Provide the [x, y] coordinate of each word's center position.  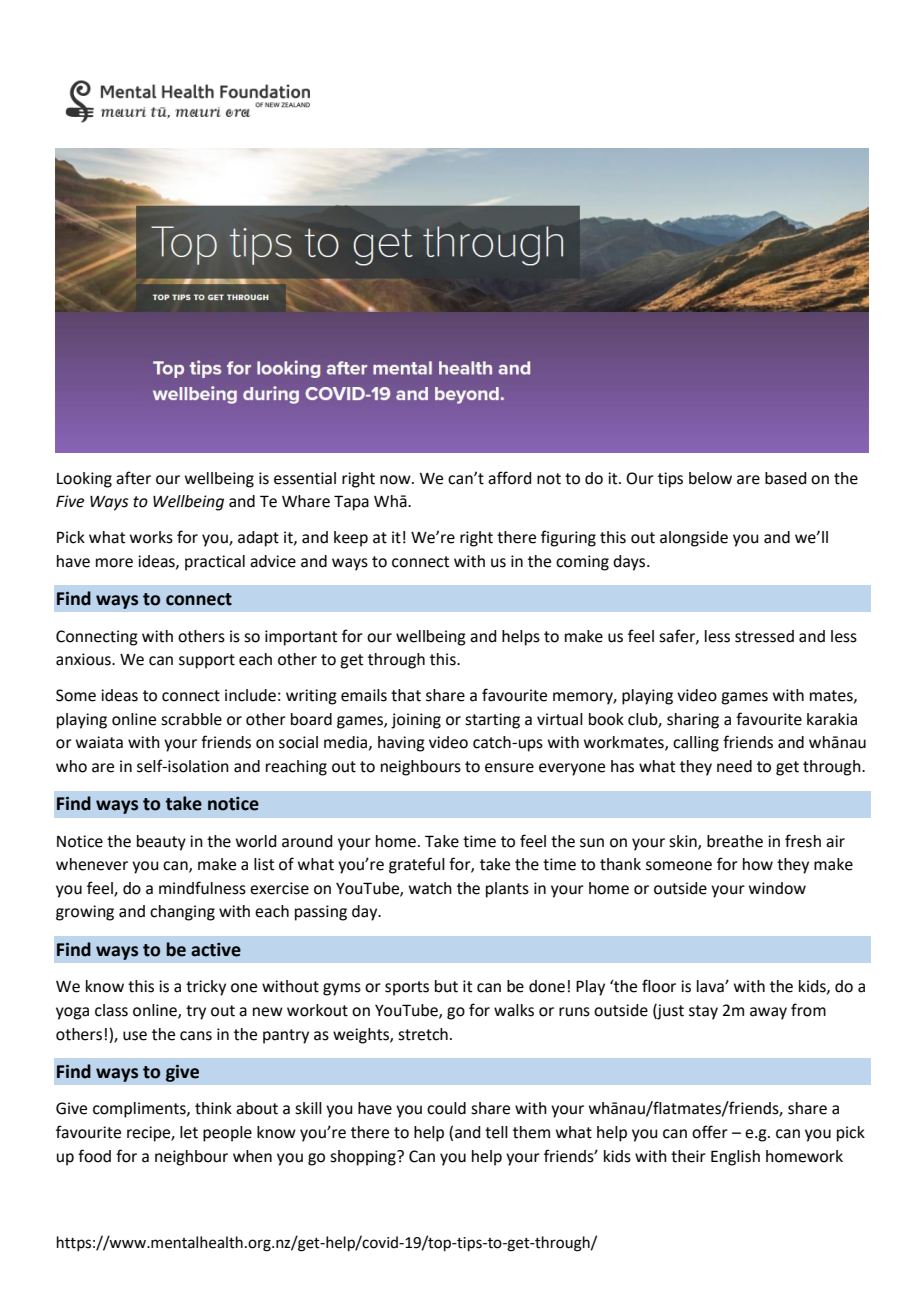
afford [509, 478]
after [133, 478]
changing [182, 913]
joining [416, 721]
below [710, 478]
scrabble [191, 719]
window [777, 888]
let [189, 1132]
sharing [693, 721]
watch [430, 888]
